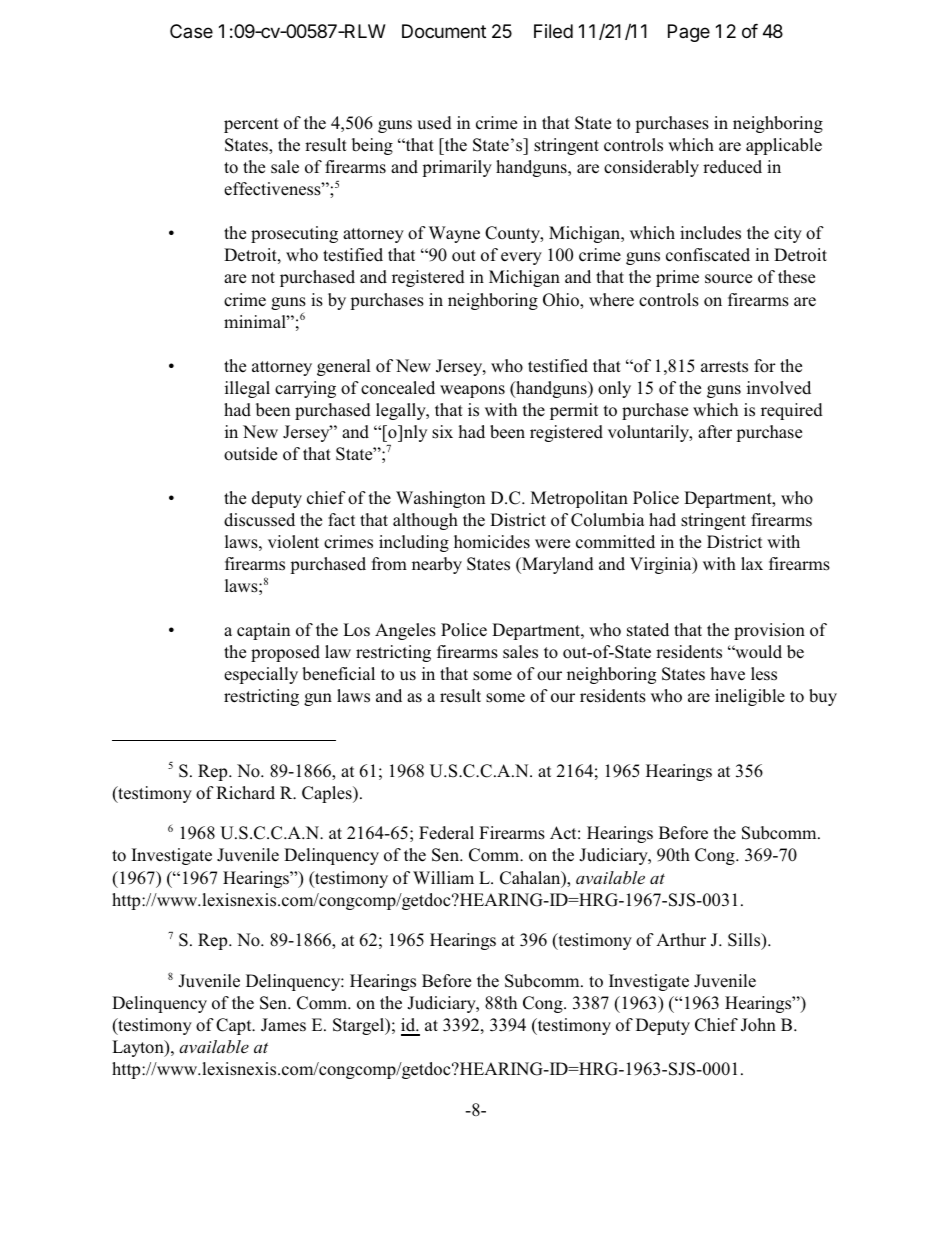 The image size is (952, 1233). Describe the element at coordinates (247, 389) in the page. I see `illegal` at that location.
